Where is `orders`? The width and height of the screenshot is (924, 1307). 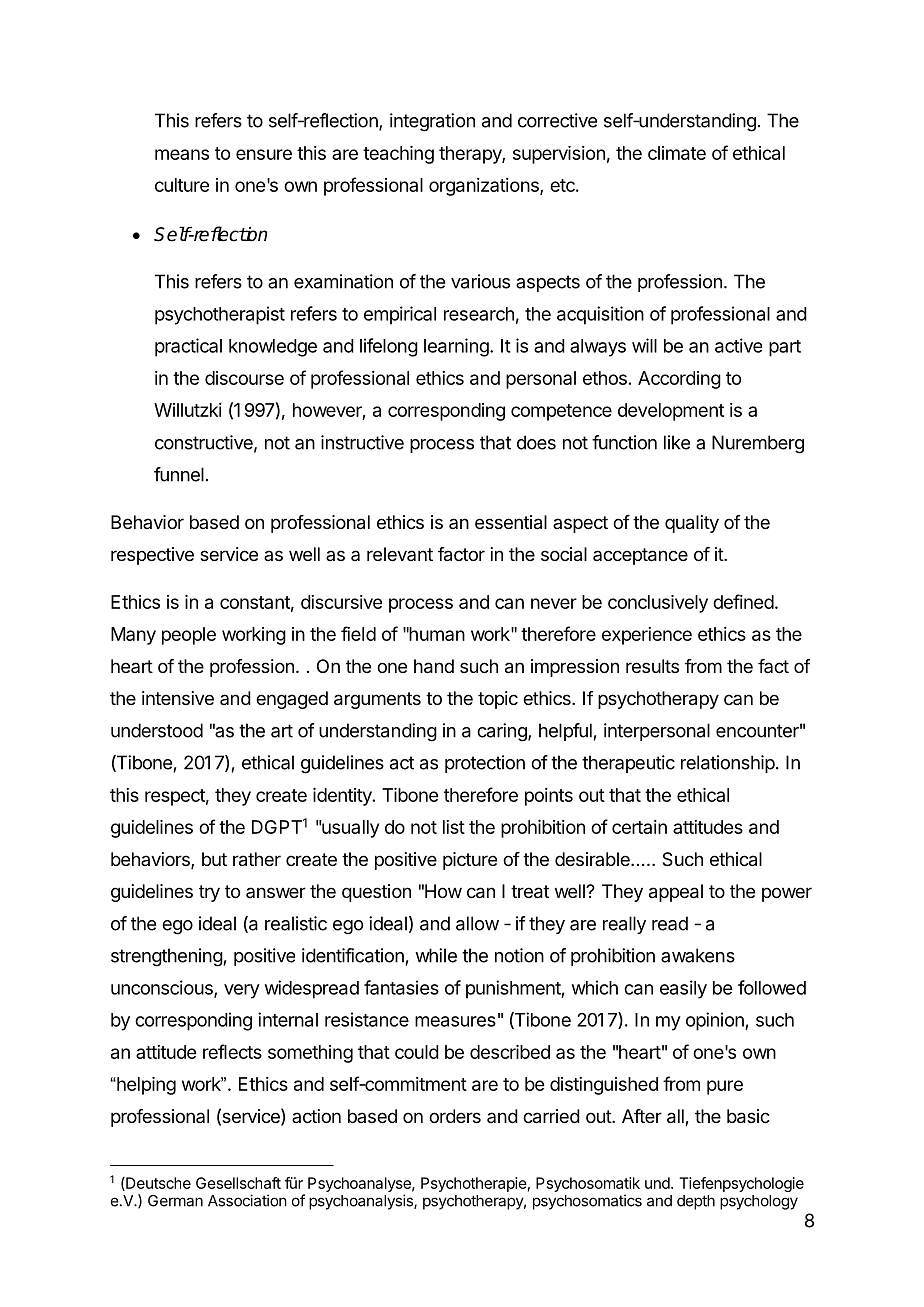
orders is located at coordinates (455, 1116).
